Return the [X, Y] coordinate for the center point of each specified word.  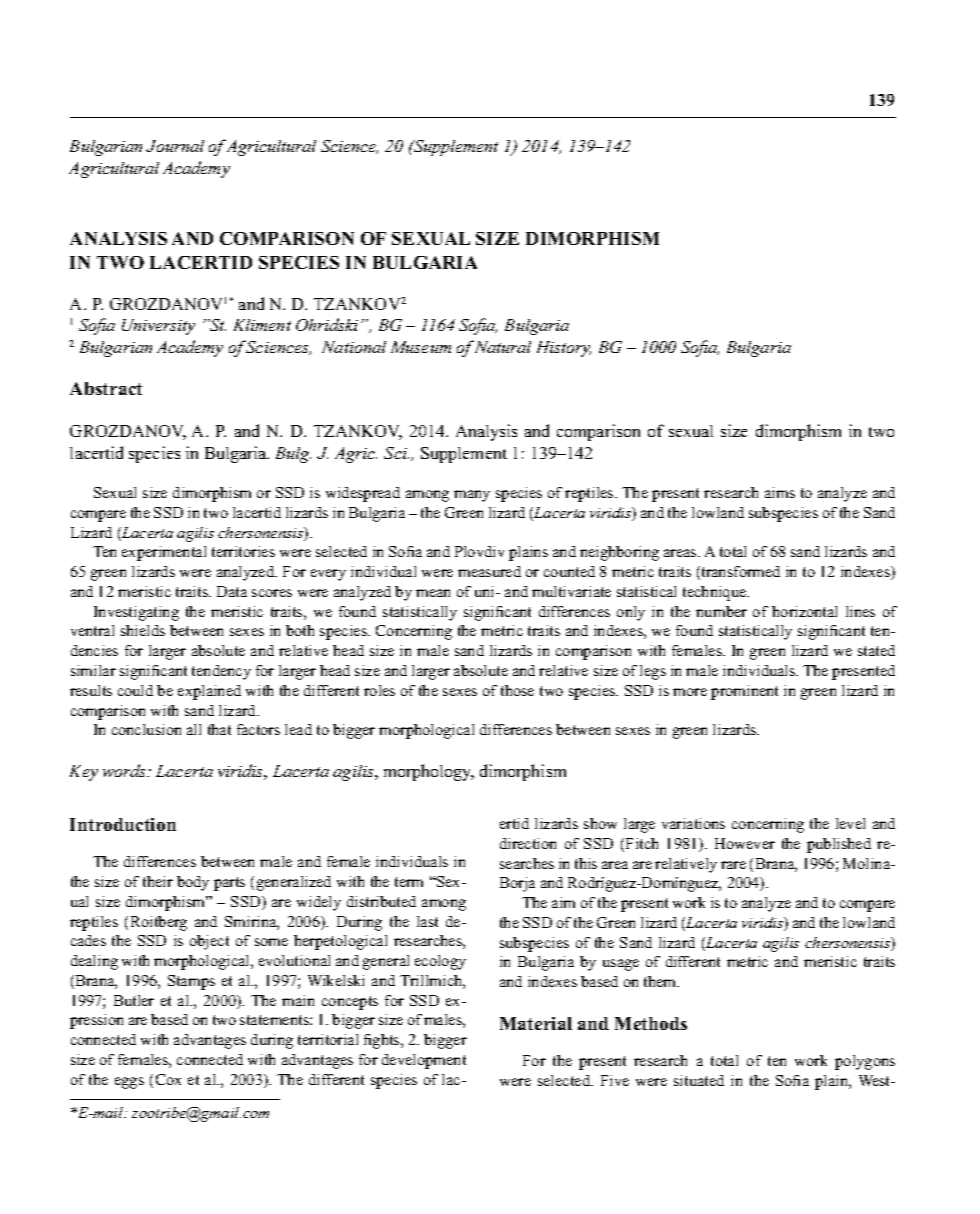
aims [780, 492]
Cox [168, 1079]
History [564, 349]
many [472, 496]
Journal [175, 146]
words [125, 770]
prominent [744, 692]
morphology [429, 772]
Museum [421, 347]
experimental [164, 553]
